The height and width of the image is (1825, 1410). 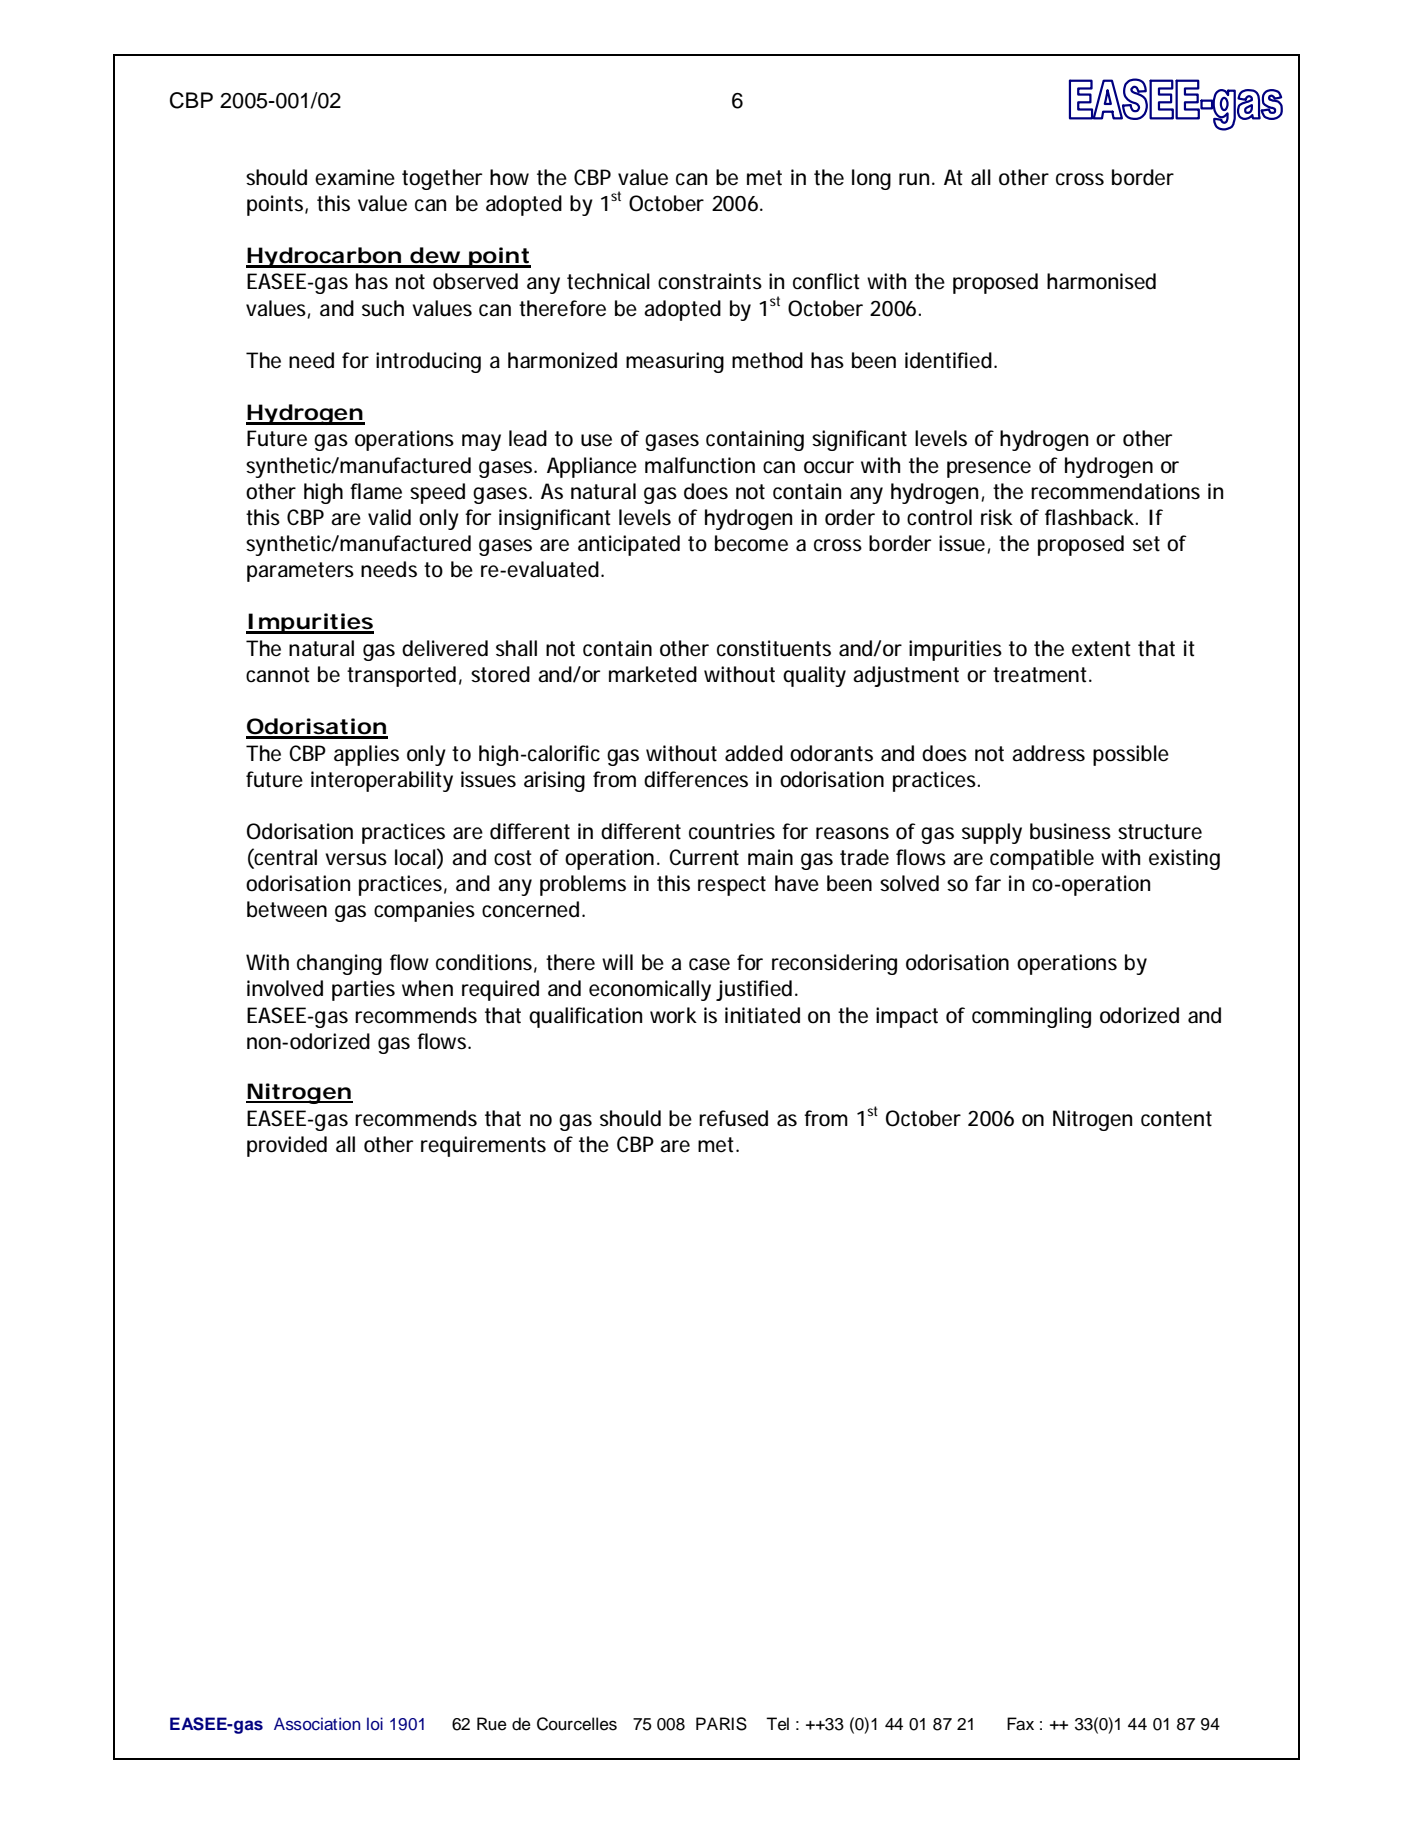 What do you see at coordinates (710, 281) in the image?
I see `constraints` at bounding box center [710, 281].
